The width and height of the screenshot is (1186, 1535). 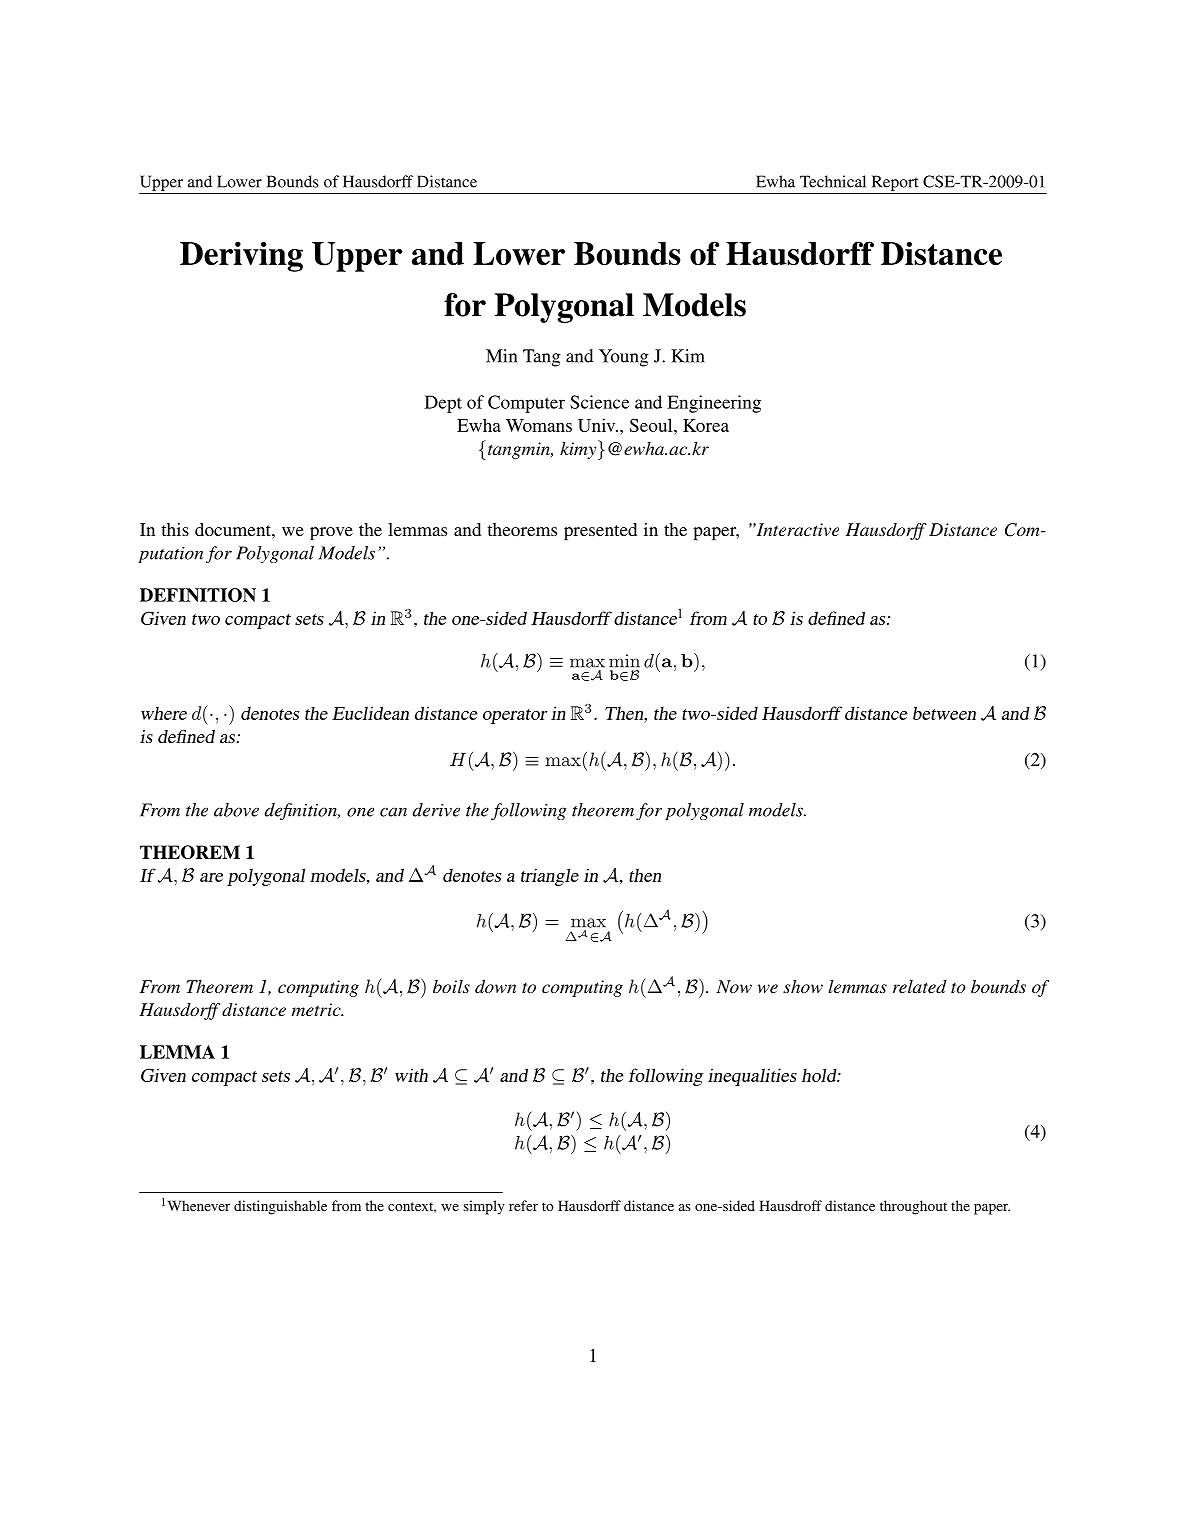 I want to click on Young, so click(x=624, y=358).
